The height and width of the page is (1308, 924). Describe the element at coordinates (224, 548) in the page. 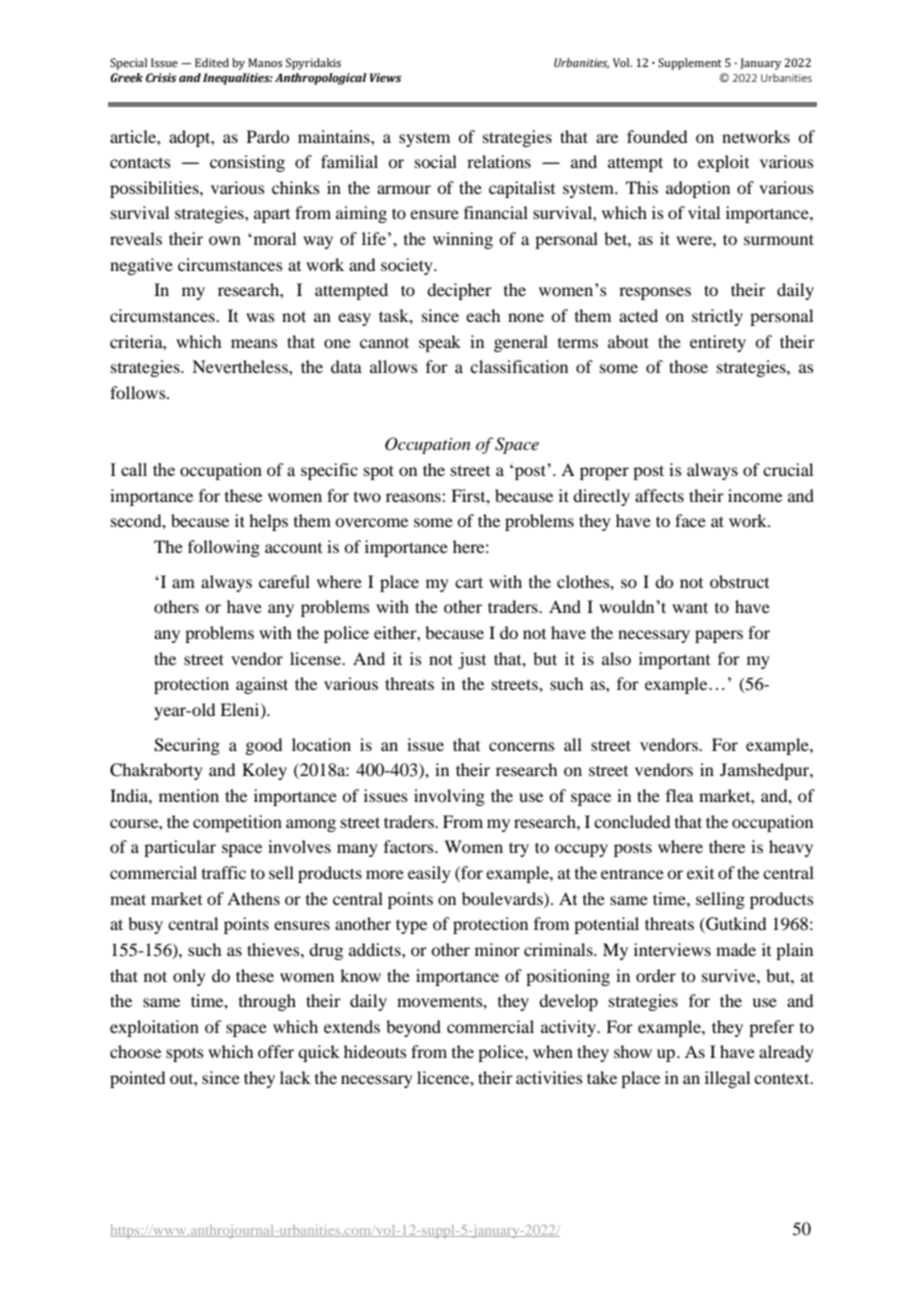

I see `following` at that location.
